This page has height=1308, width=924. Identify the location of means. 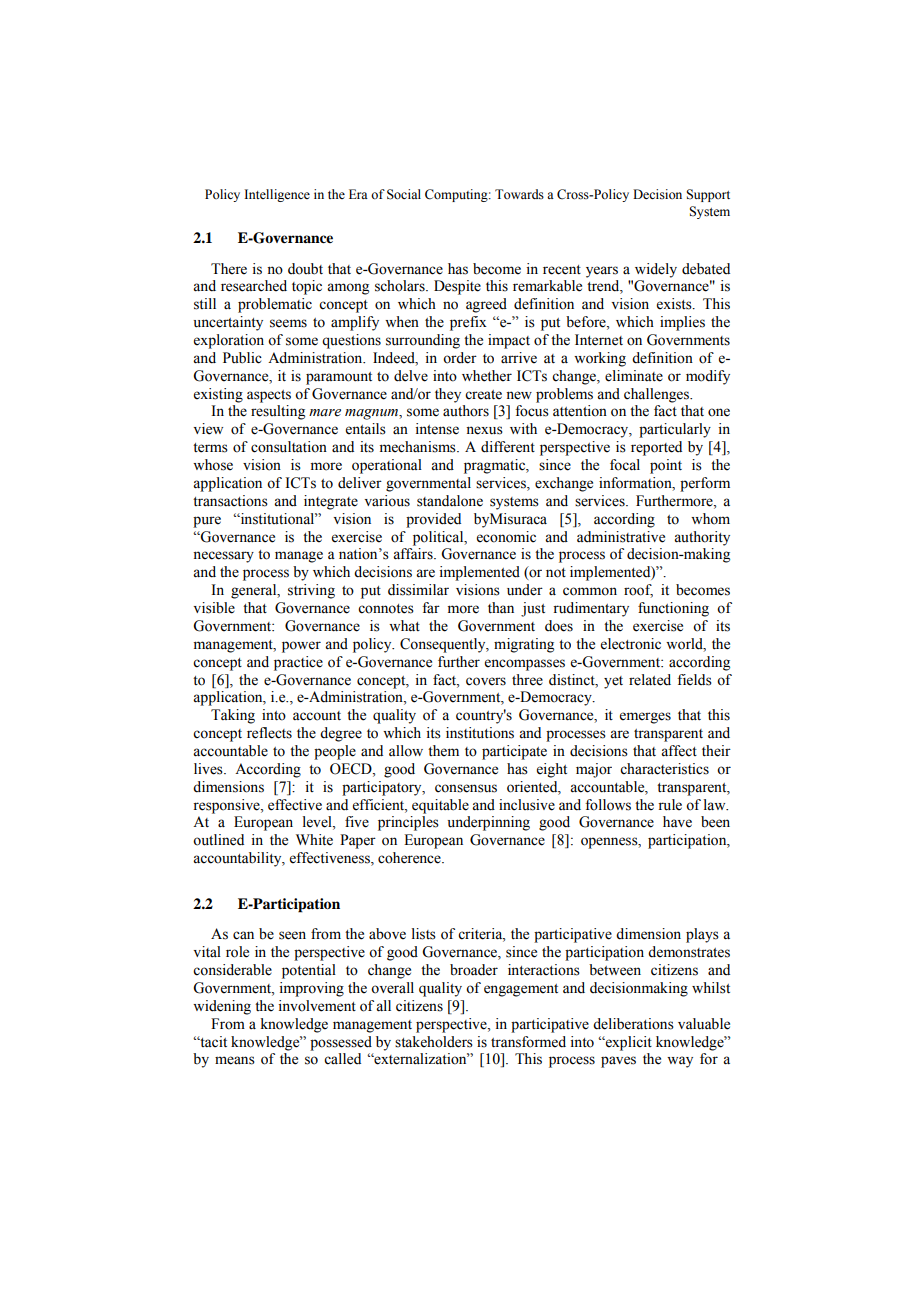
(235, 1060).
